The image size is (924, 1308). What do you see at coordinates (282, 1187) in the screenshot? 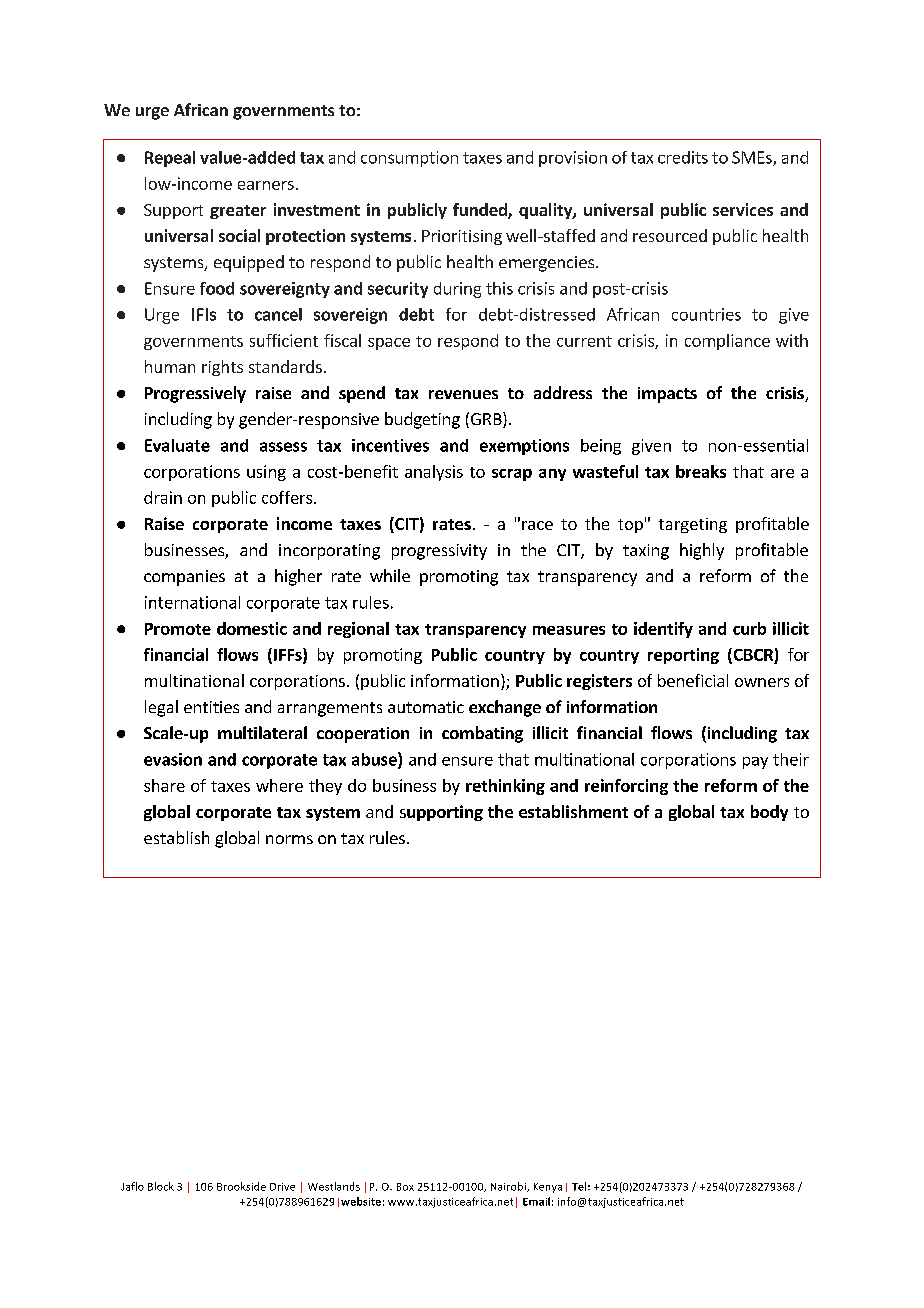
I see `Drive` at bounding box center [282, 1187].
